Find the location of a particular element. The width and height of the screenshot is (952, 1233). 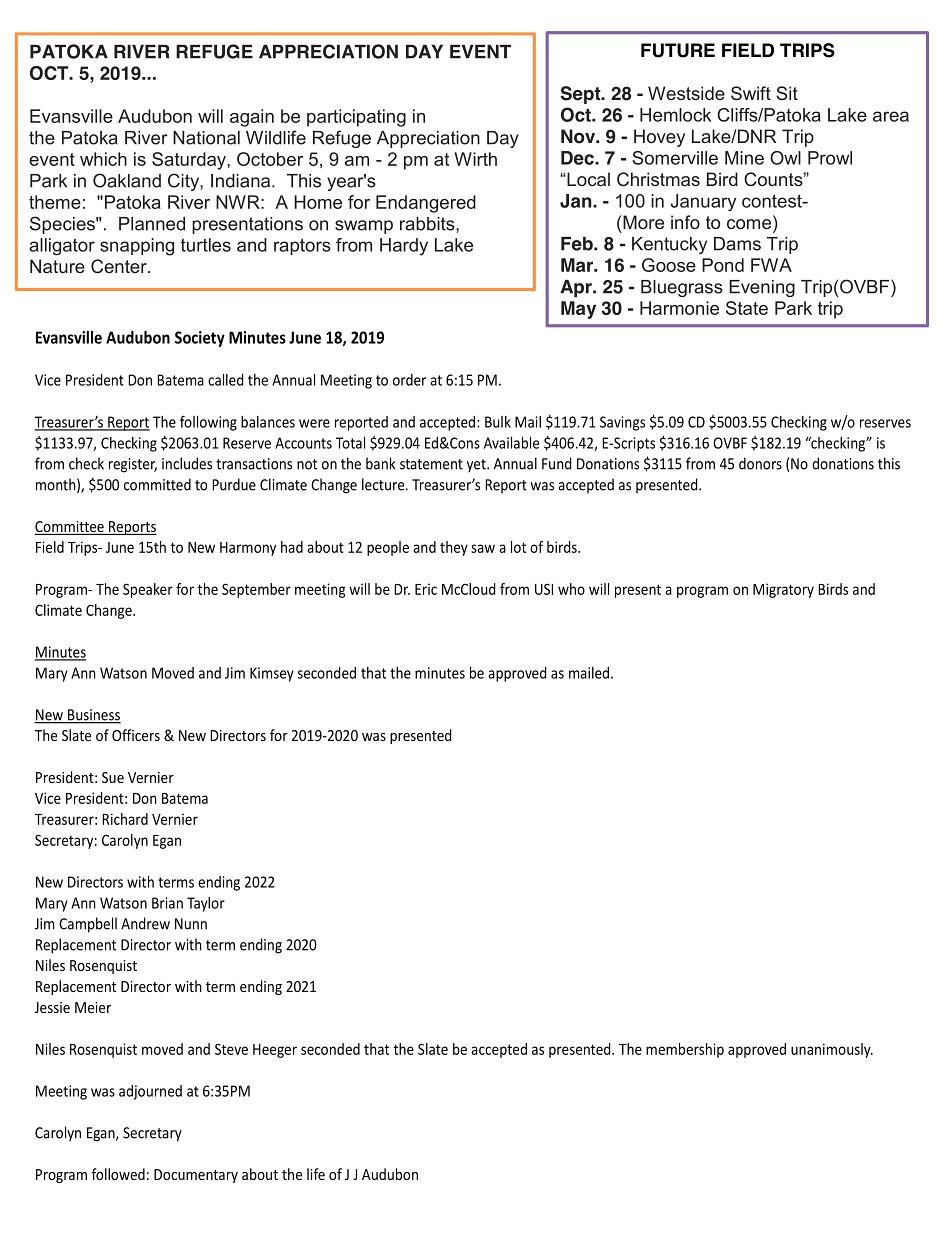

Speaker is located at coordinates (148, 590).
